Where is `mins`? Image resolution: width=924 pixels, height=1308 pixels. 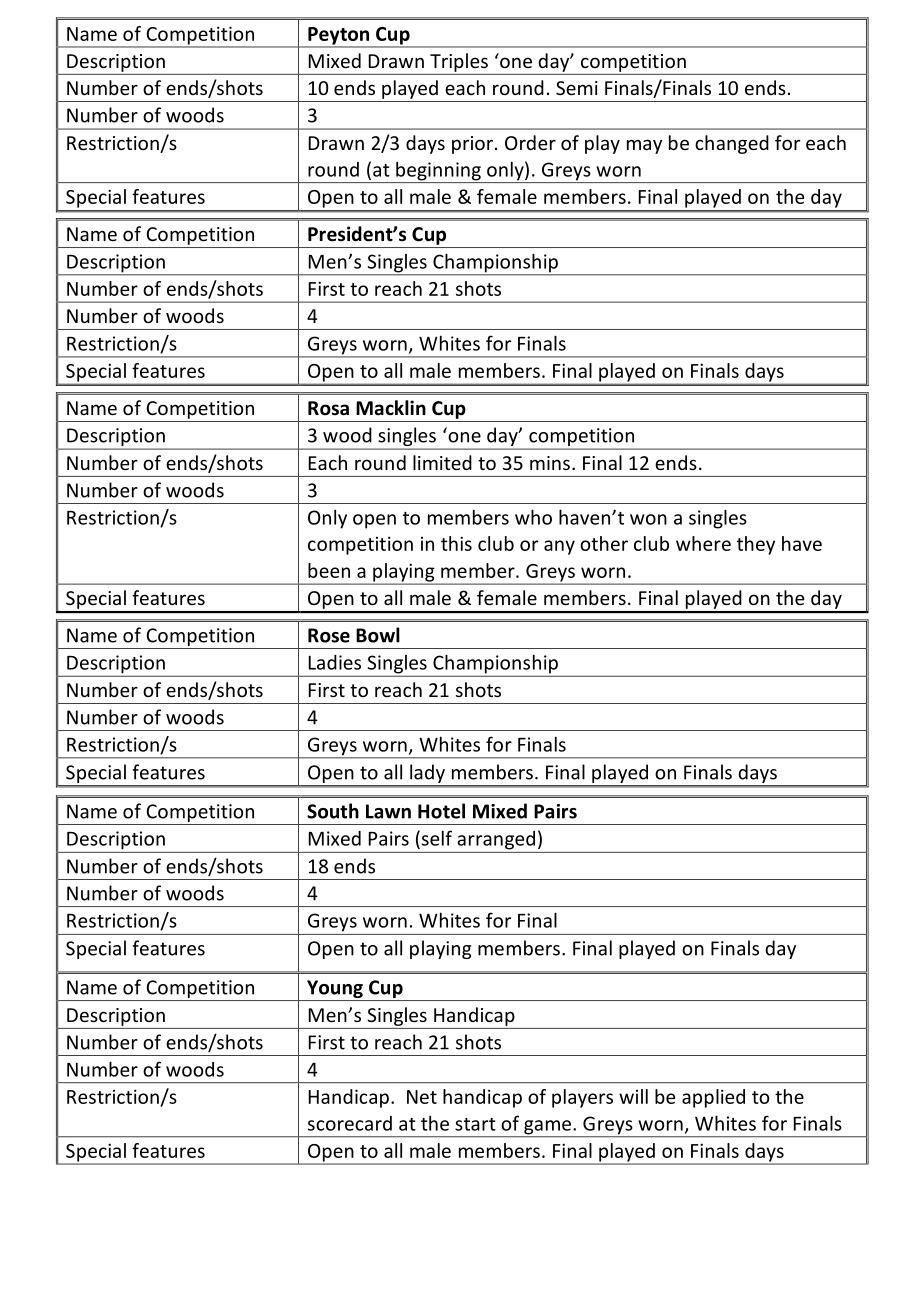
mins is located at coordinates (550, 463).
